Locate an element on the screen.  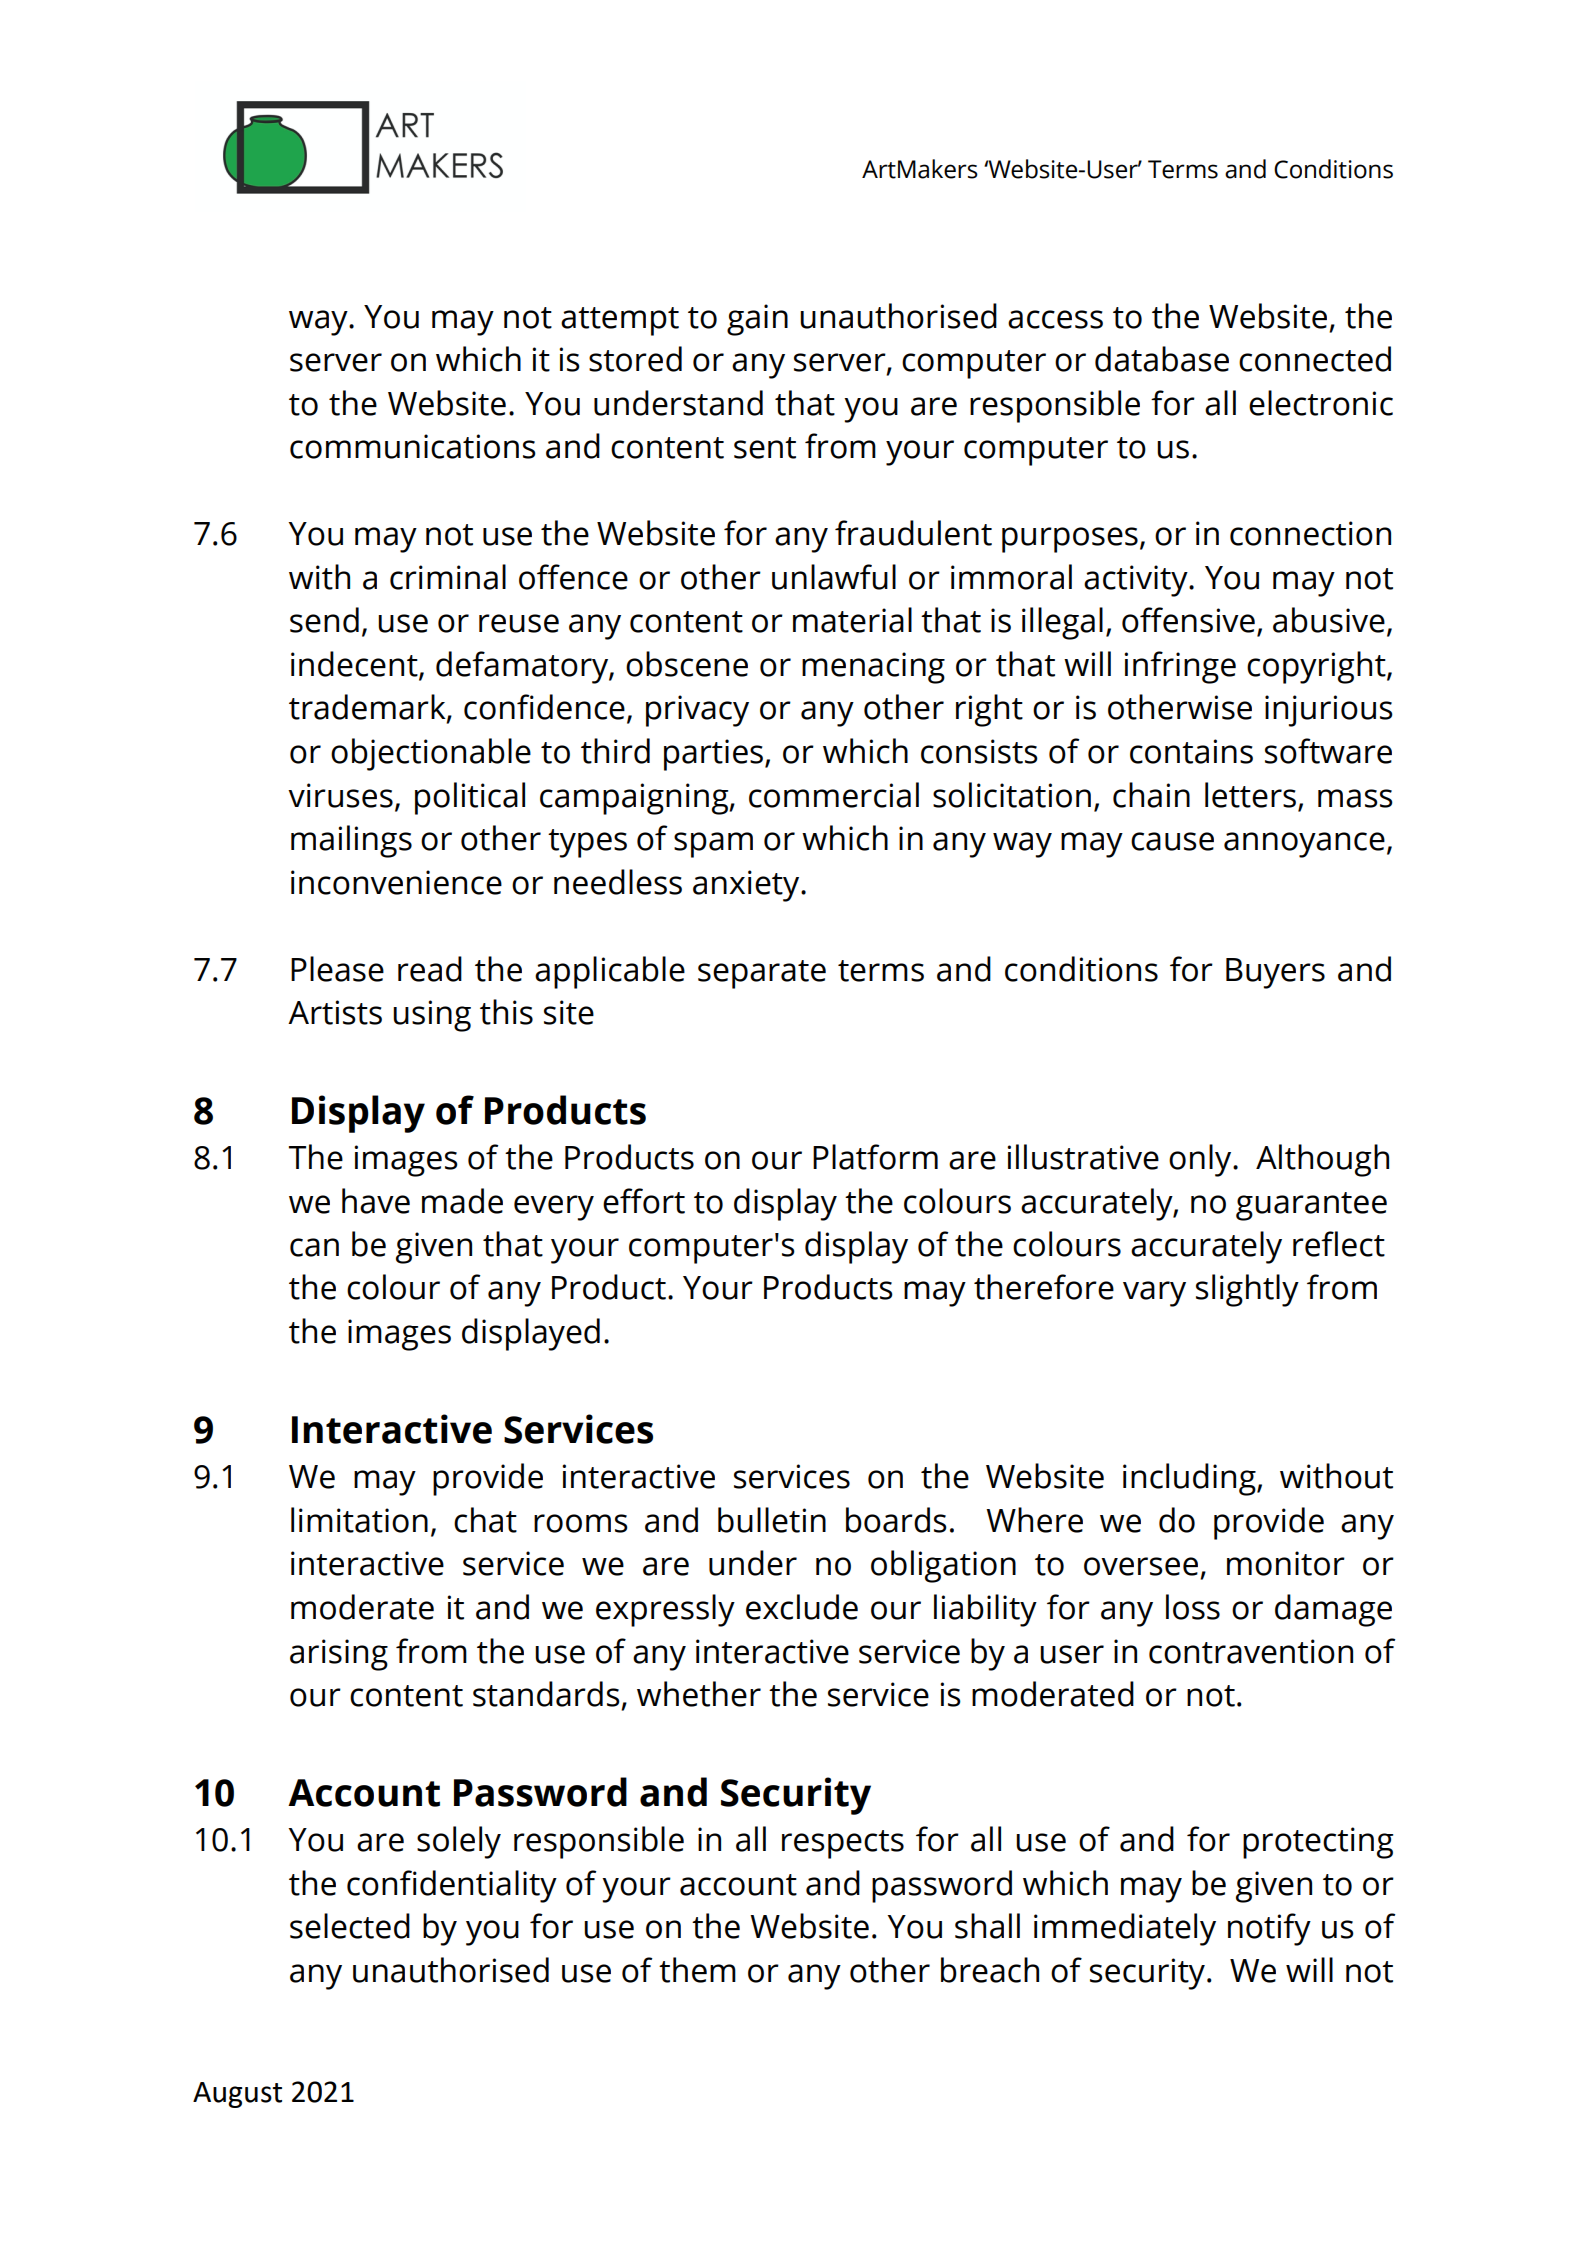
bulletin is located at coordinates (772, 1520).
